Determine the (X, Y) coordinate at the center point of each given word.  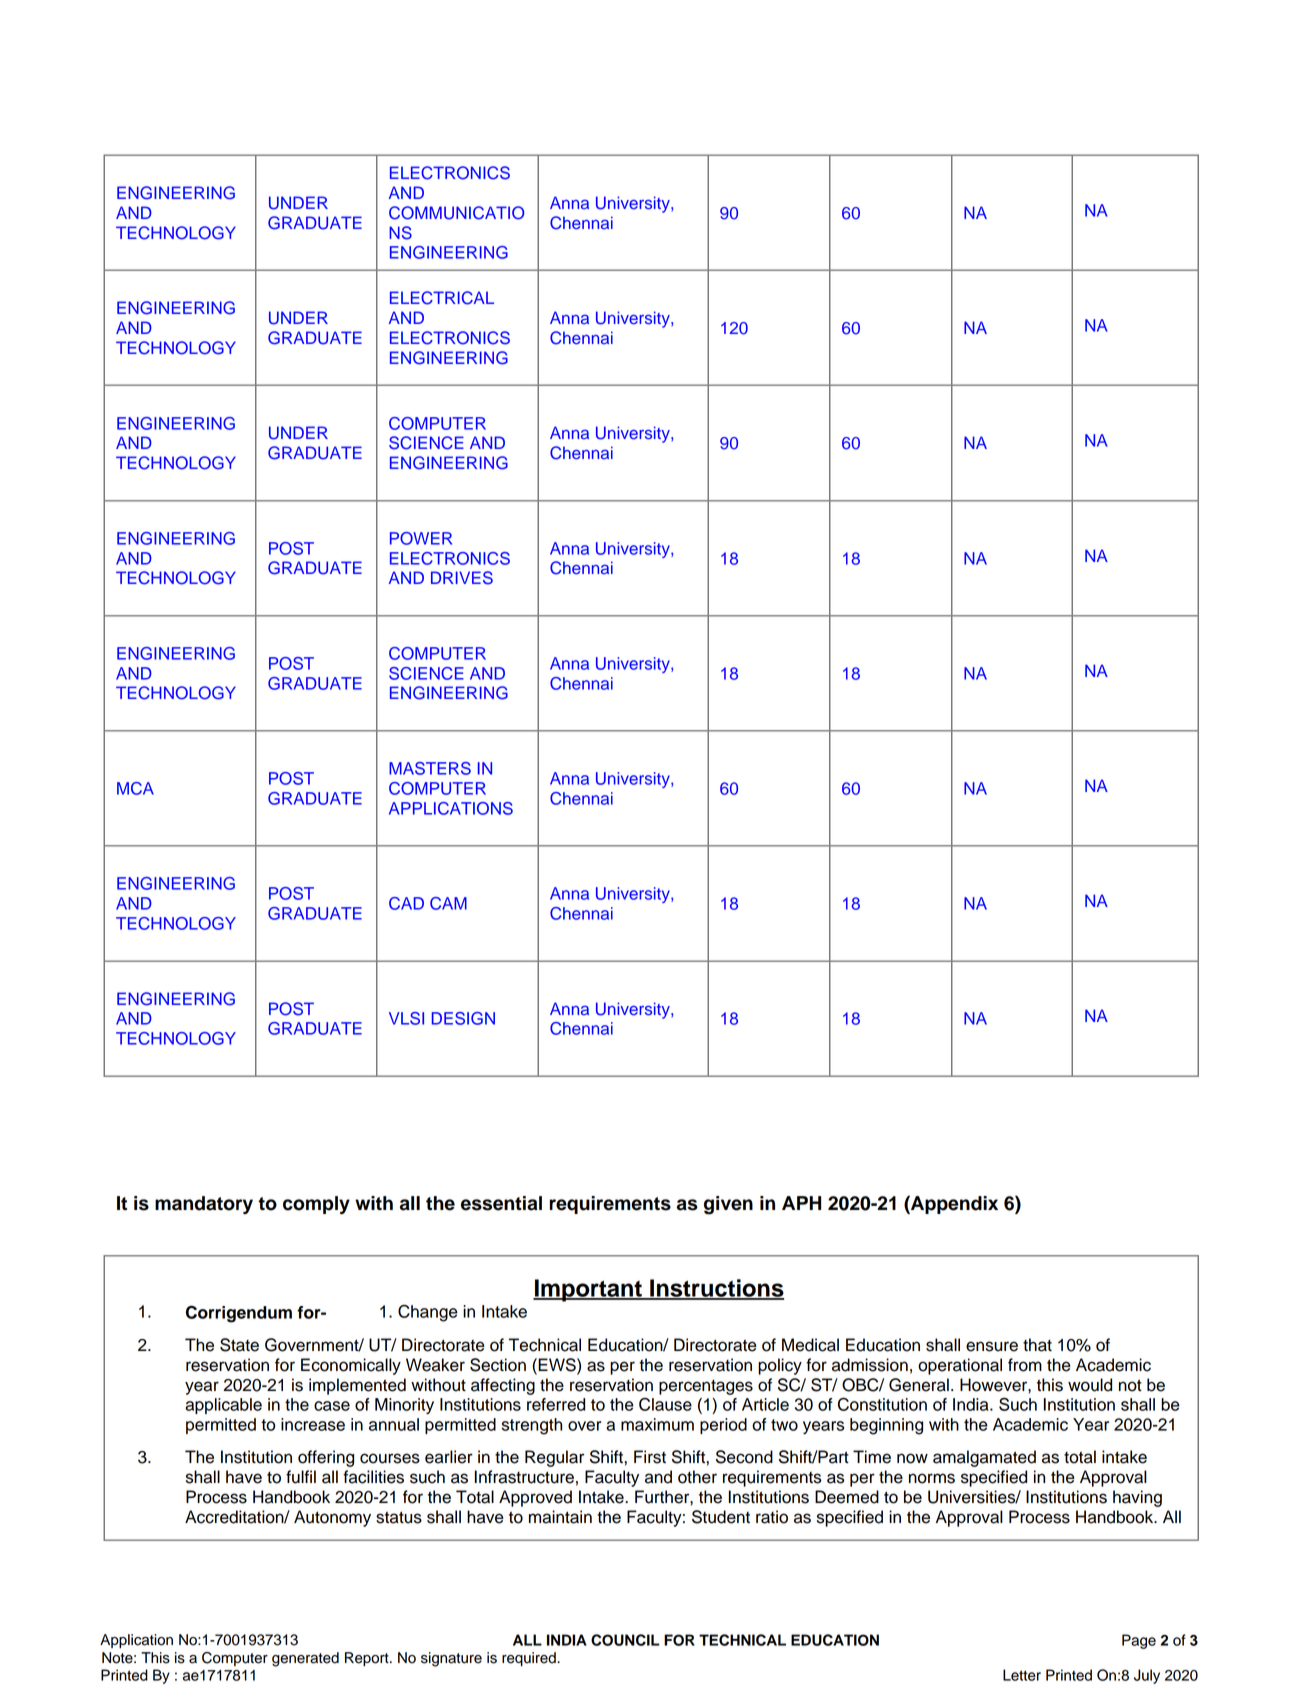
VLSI (406, 1018)
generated (305, 1659)
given (728, 1205)
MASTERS (430, 768)
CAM (448, 903)
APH (801, 1203)
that (1037, 1345)
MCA (135, 788)
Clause (665, 1404)
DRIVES (462, 578)
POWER (421, 538)
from (1025, 1365)
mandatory (204, 1205)
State (239, 1345)
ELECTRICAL (442, 298)
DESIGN (463, 1018)
